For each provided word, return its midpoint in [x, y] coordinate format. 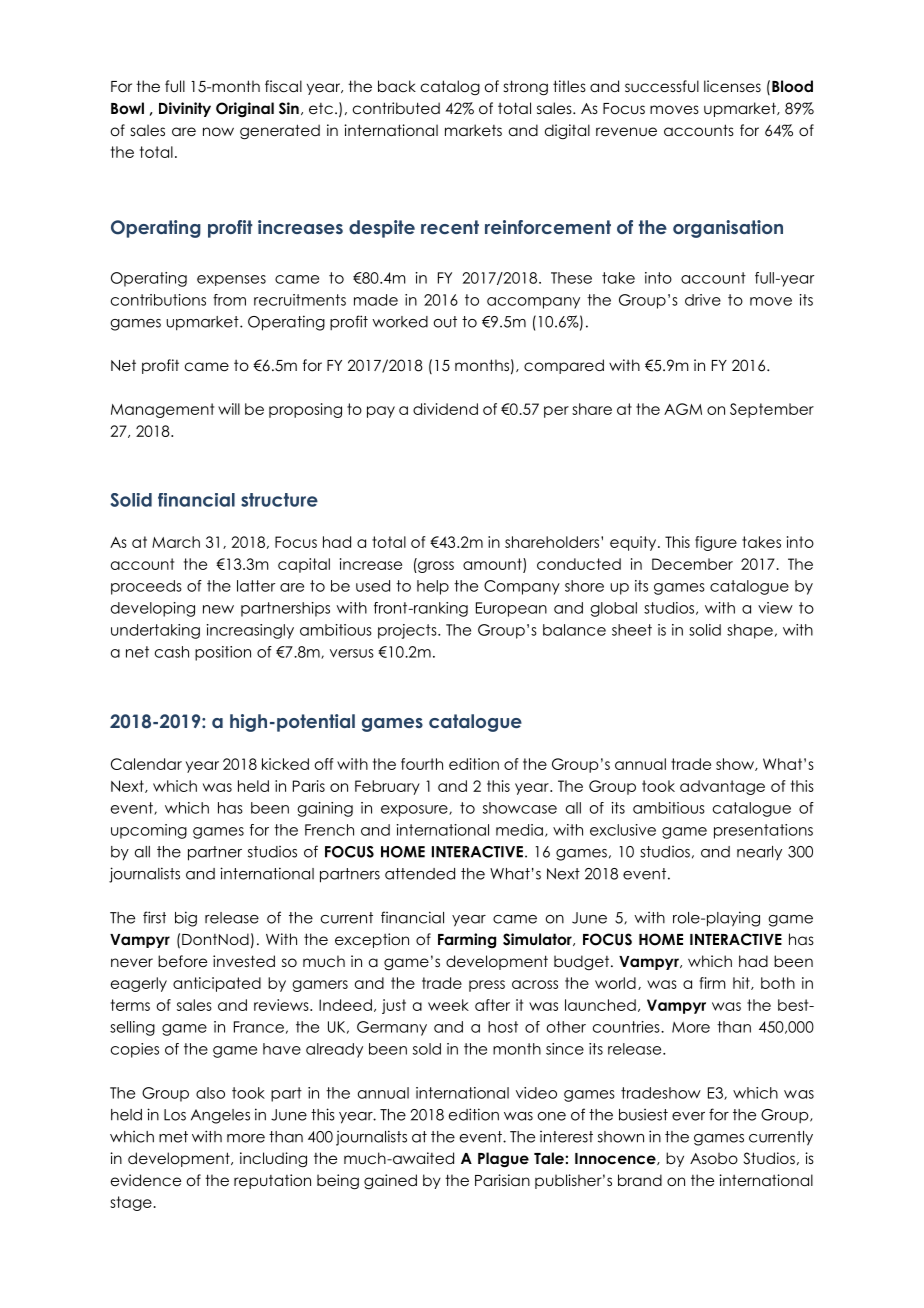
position [223, 653]
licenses [732, 86]
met [173, 1137]
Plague [503, 1160]
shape [750, 631]
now [218, 132]
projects [408, 631]
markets [473, 130]
